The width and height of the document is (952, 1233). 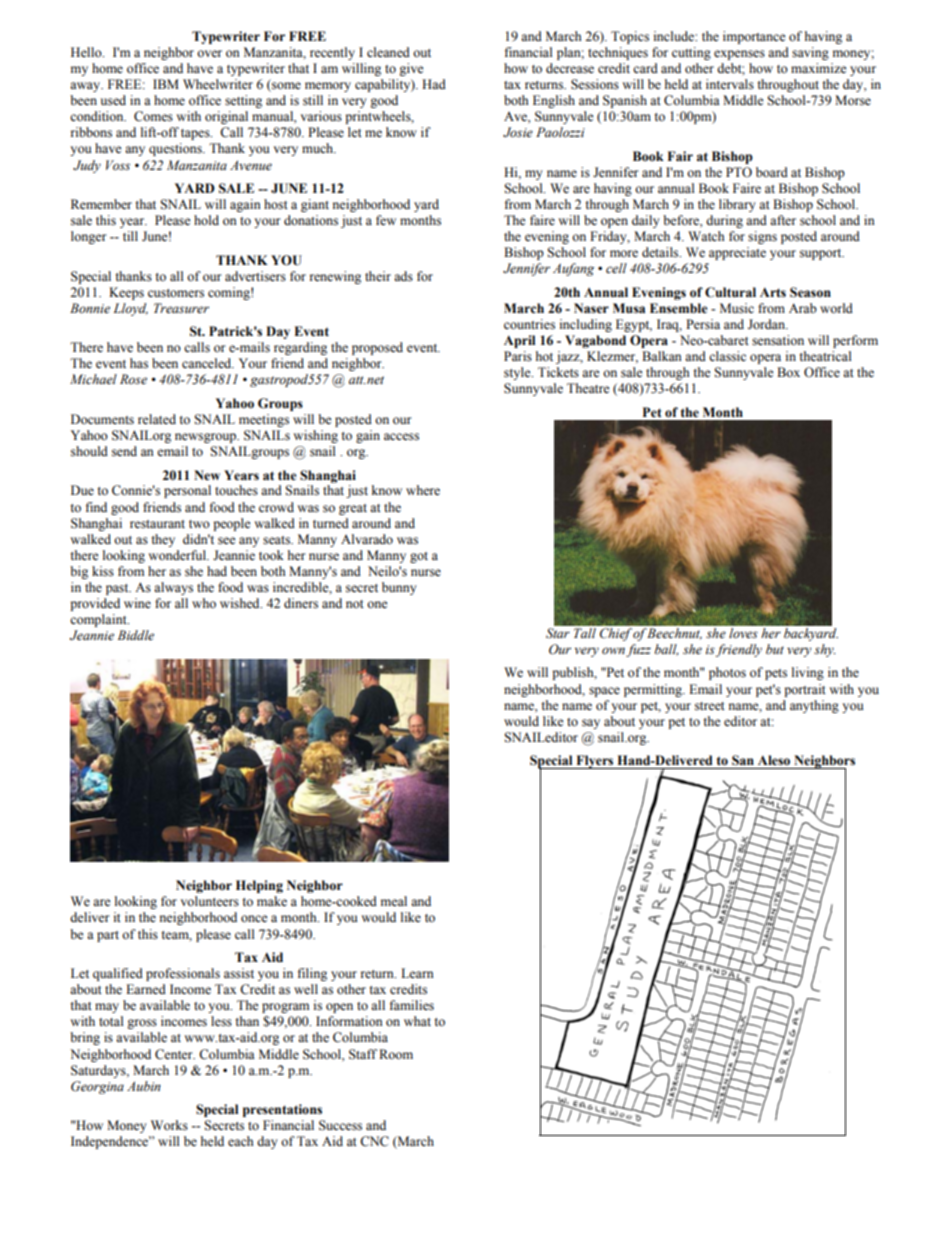 I want to click on give, so click(x=411, y=69).
